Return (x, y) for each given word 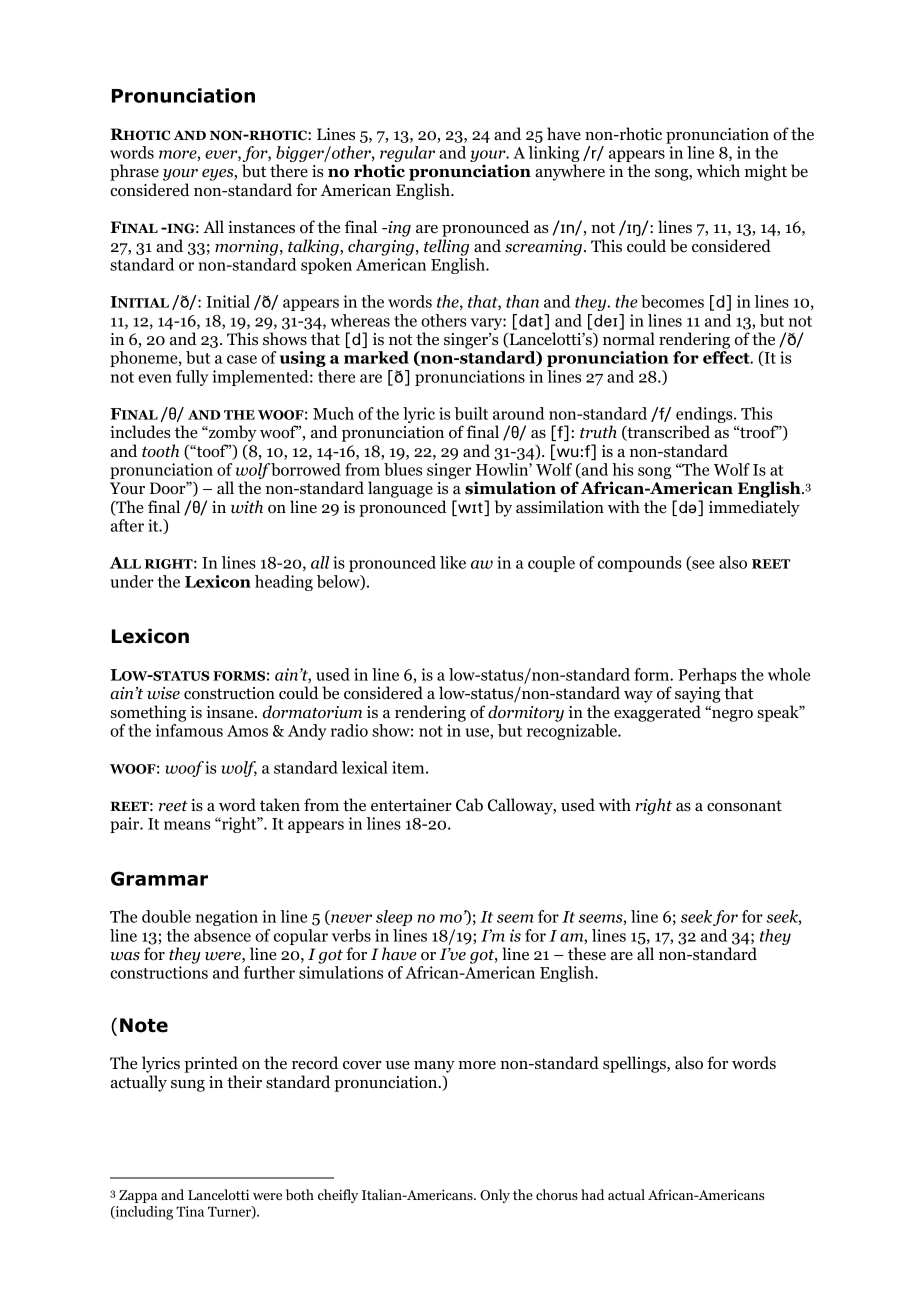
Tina (190, 1211)
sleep (394, 918)
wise (163, 693)
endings (705, 416)
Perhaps (707, 677)
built (471, 413)
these (587, 954)
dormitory (526, 713)
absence (222, 935)
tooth (160, 451)
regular (407, 155)
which (718, 171)
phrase (134, 172)
